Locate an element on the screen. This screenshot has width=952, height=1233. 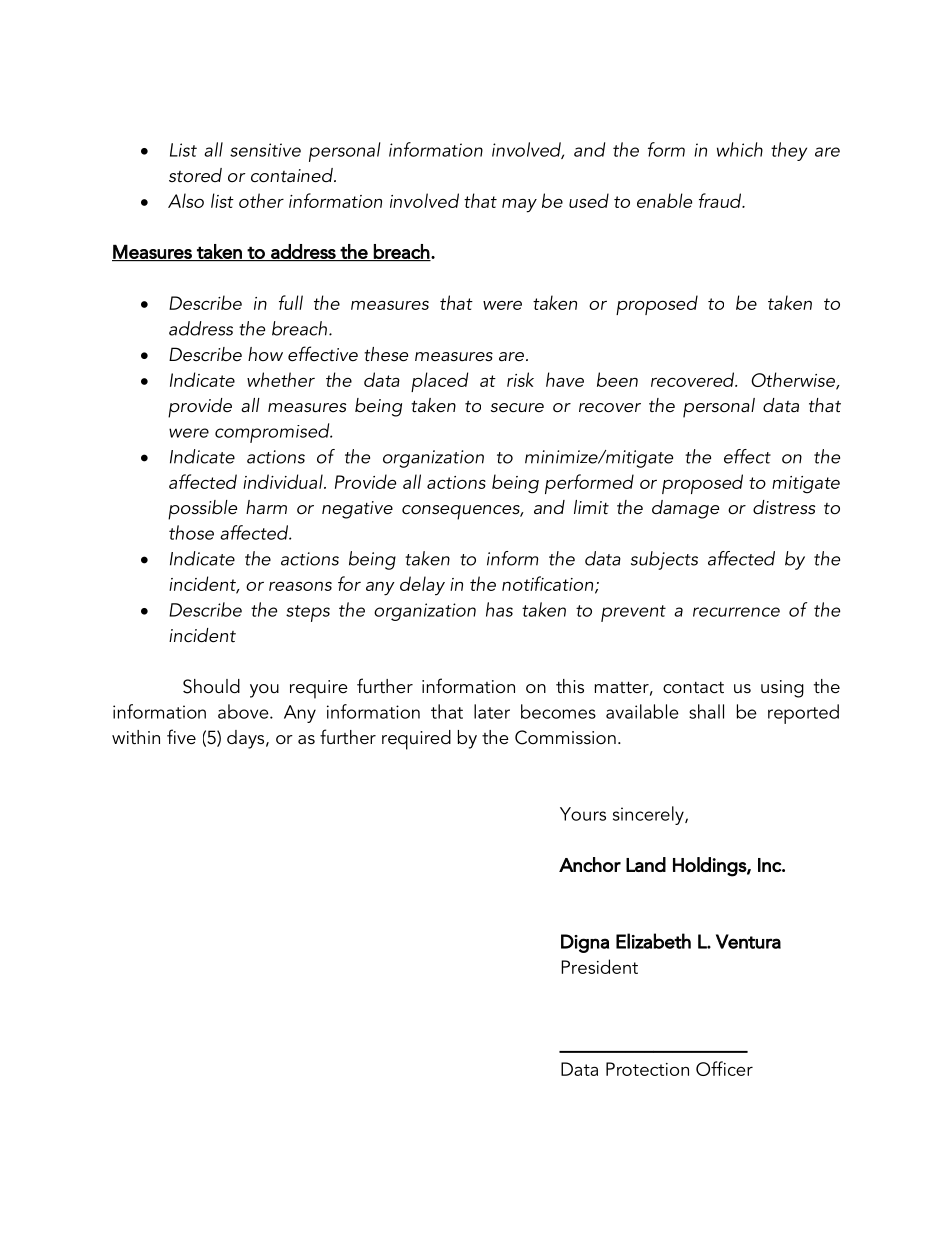
later is located at coordinates (492, 711).
